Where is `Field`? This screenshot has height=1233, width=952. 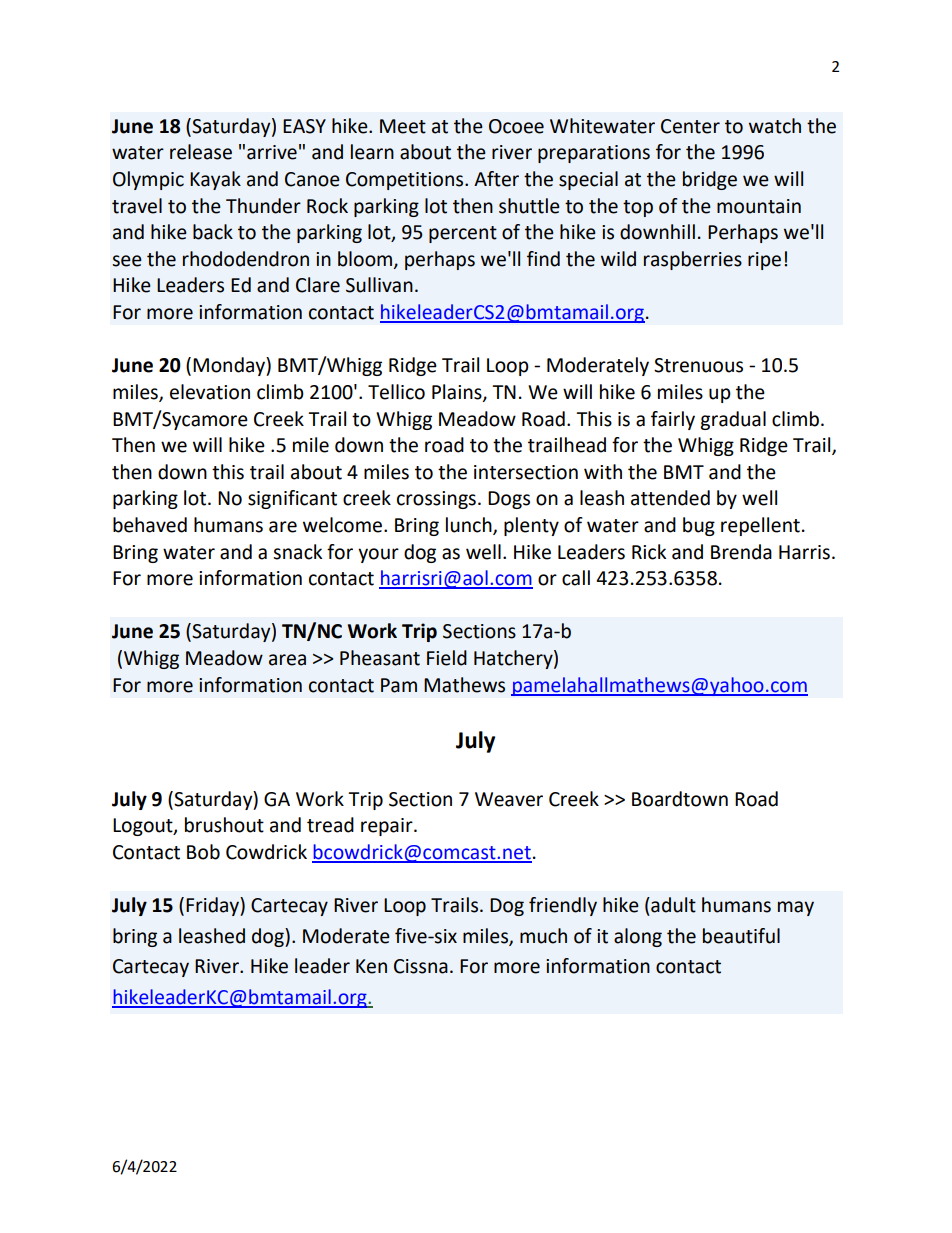 Field is located at coordinates (447, 658).
